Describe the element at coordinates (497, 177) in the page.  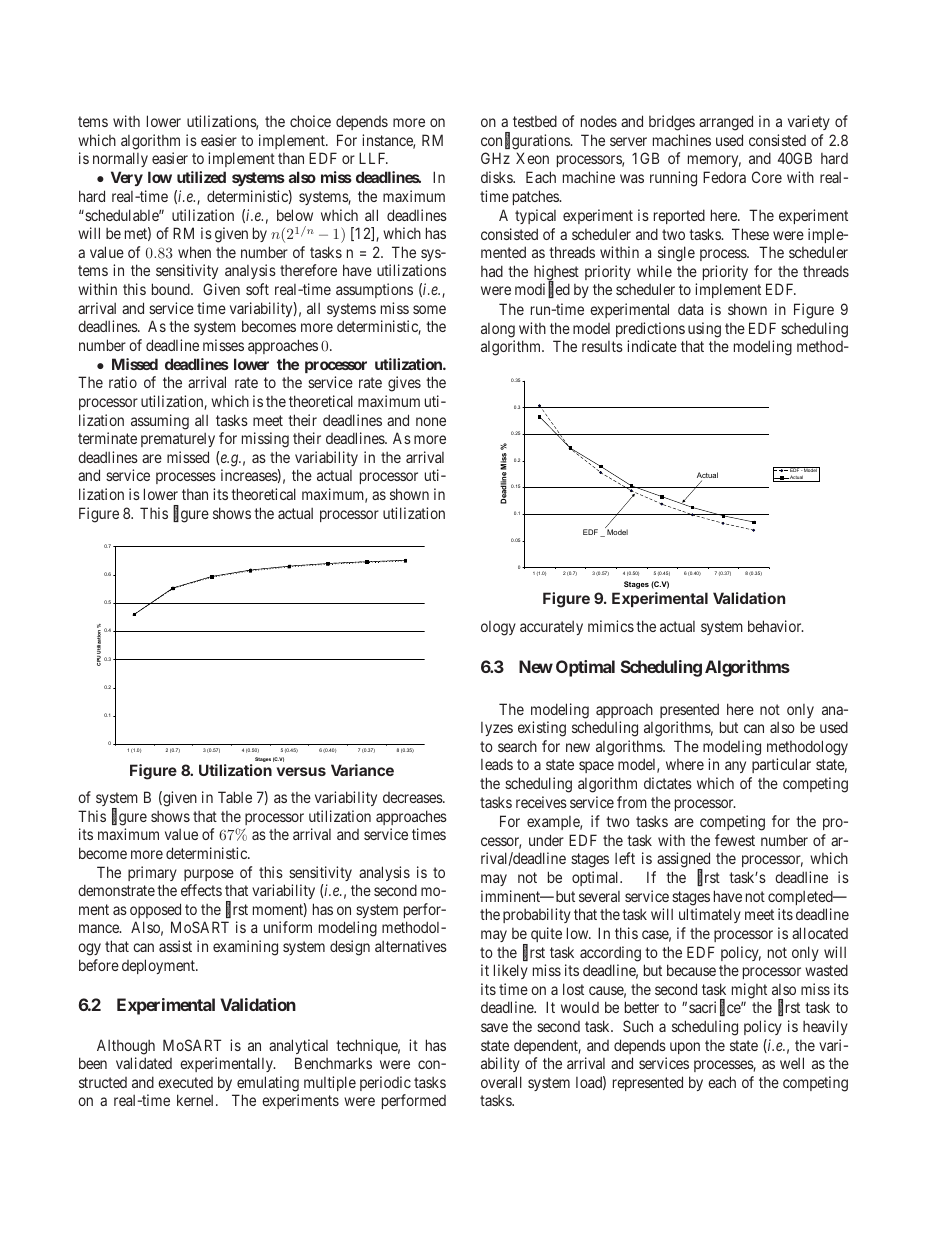
I see `disks` at that location.
